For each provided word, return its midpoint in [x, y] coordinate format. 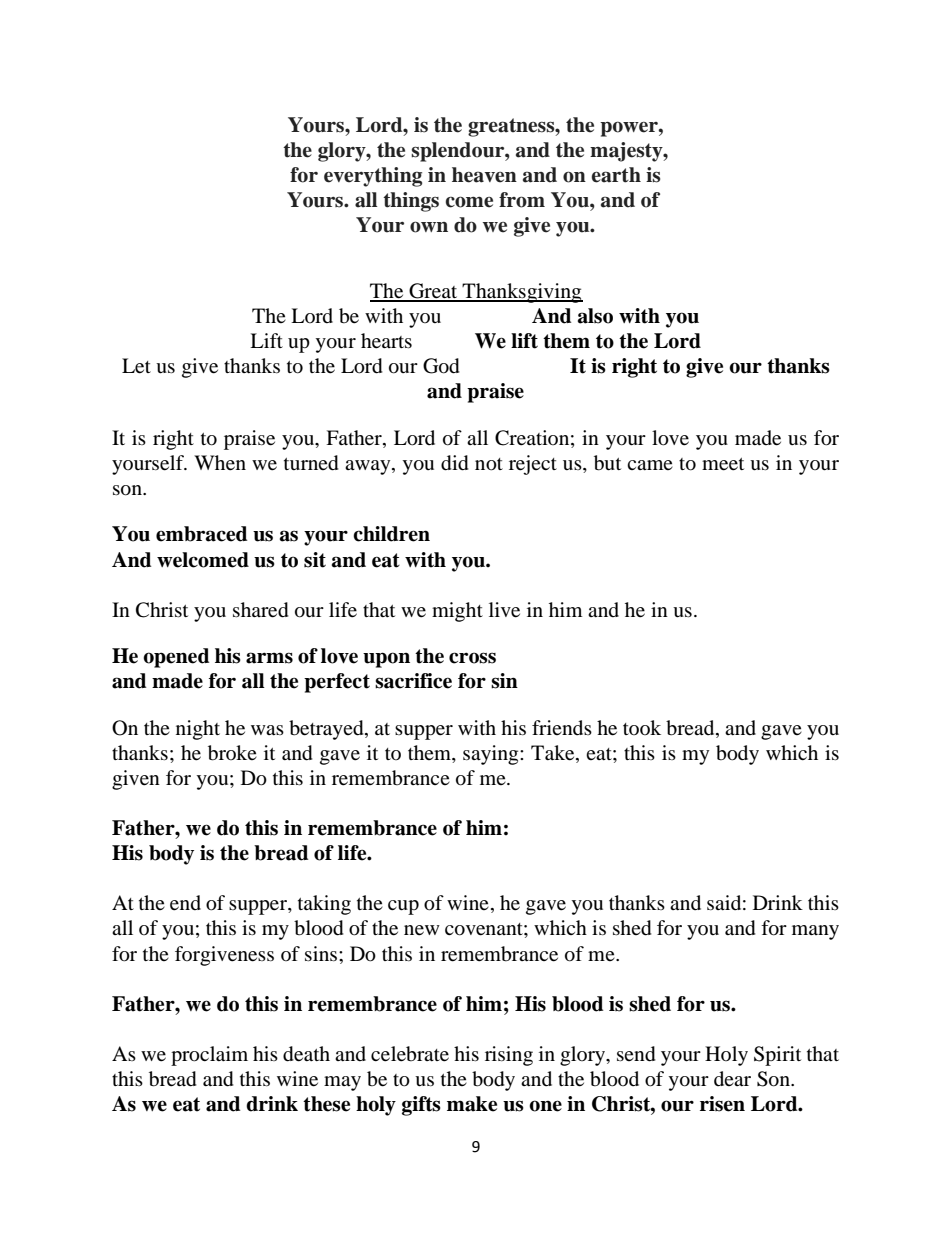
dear [732, 1079]
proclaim [209, 1056]
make [472, 1104]
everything [373, 177]
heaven [484, 175]
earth [616, 175]
